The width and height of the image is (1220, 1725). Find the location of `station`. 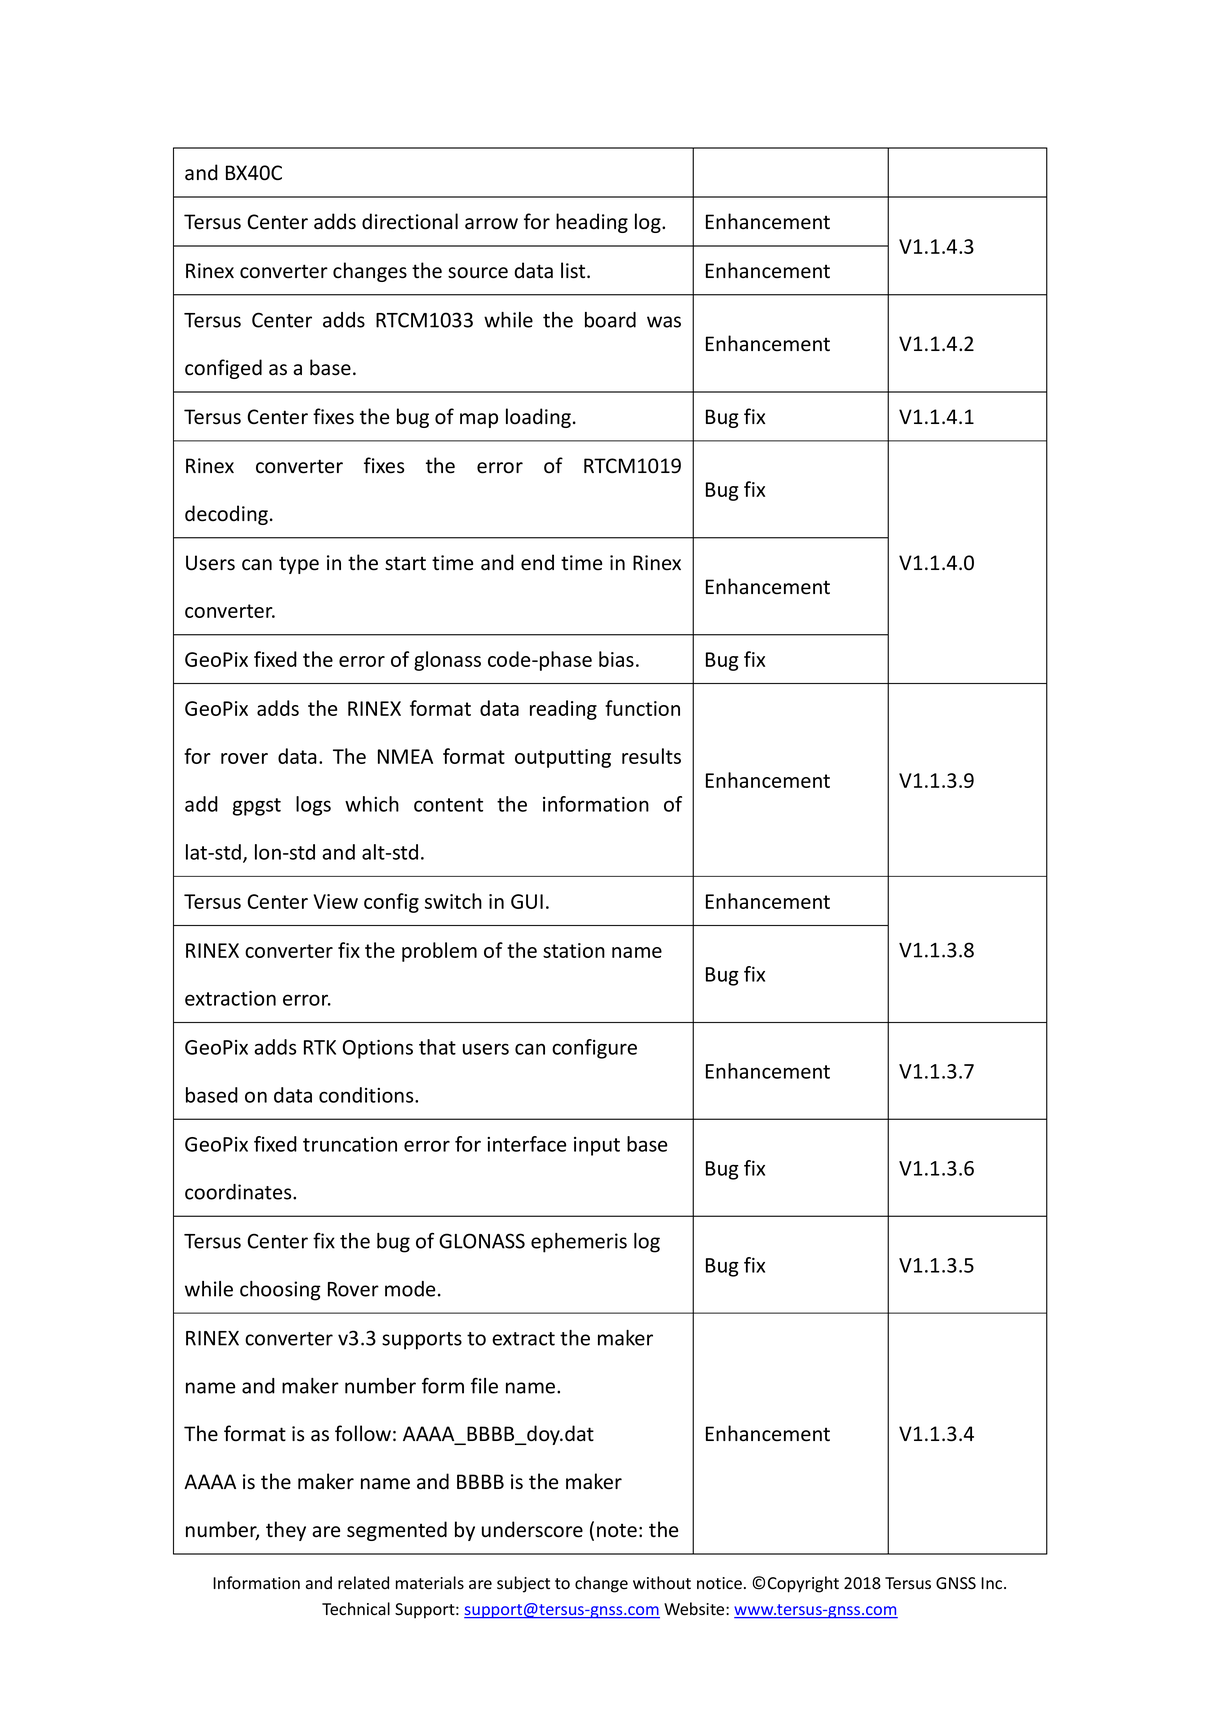

station is located at coordinates (574, 950).
